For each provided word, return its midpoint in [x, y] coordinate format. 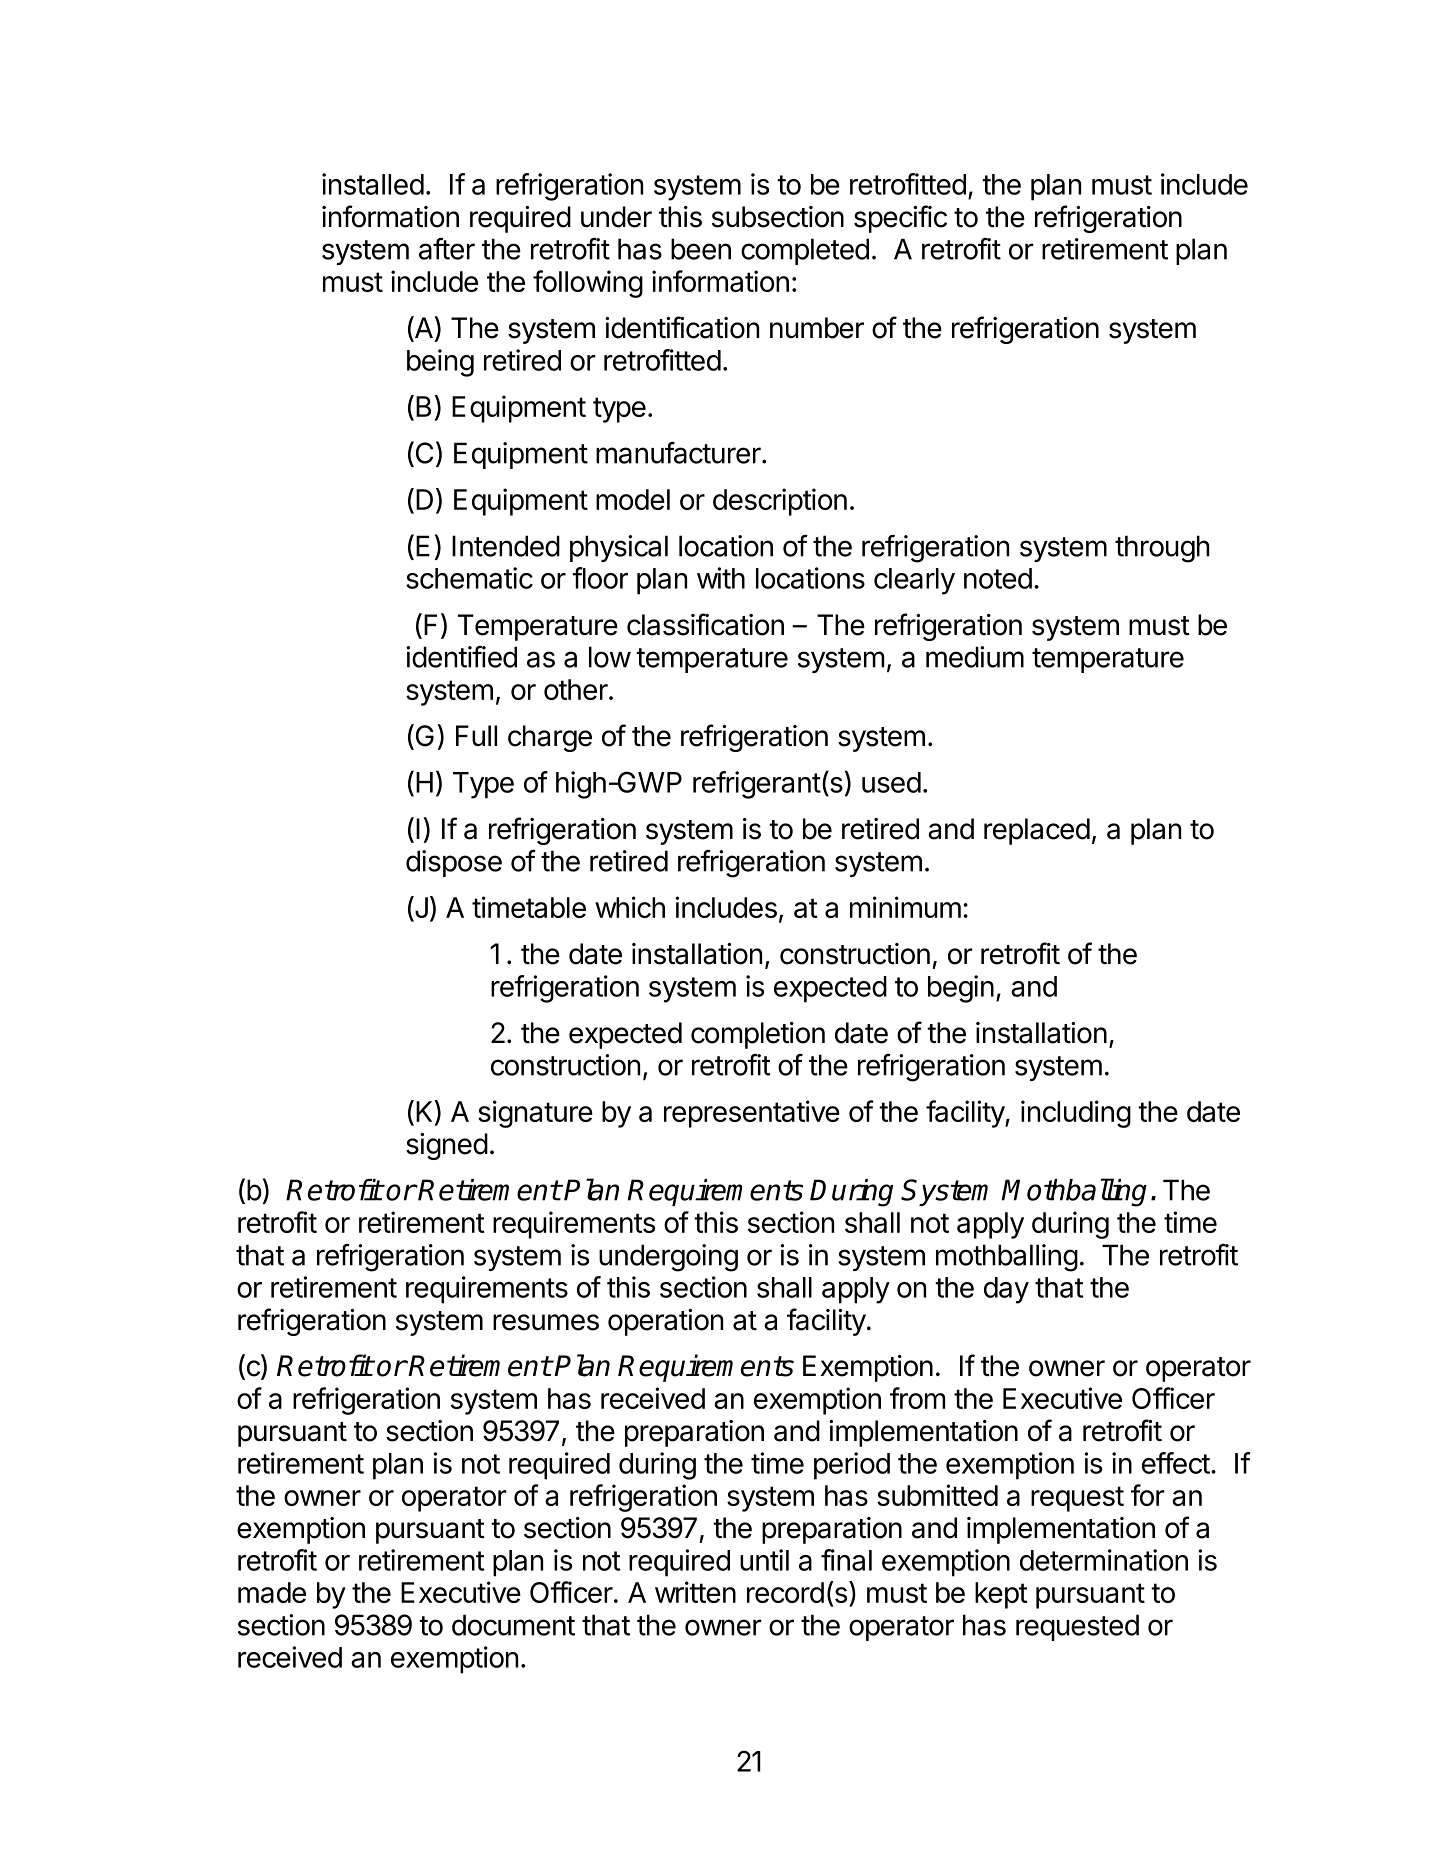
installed [373, 184]
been [701, 249]
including [1076, 1114]
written [695, 1592]
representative [752, 1114]
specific [900, 219]
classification [705, 624]
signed [447, 1146]
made [272, 1592]
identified [461, 657]
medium [975, 657]
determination [1104, 1560]
